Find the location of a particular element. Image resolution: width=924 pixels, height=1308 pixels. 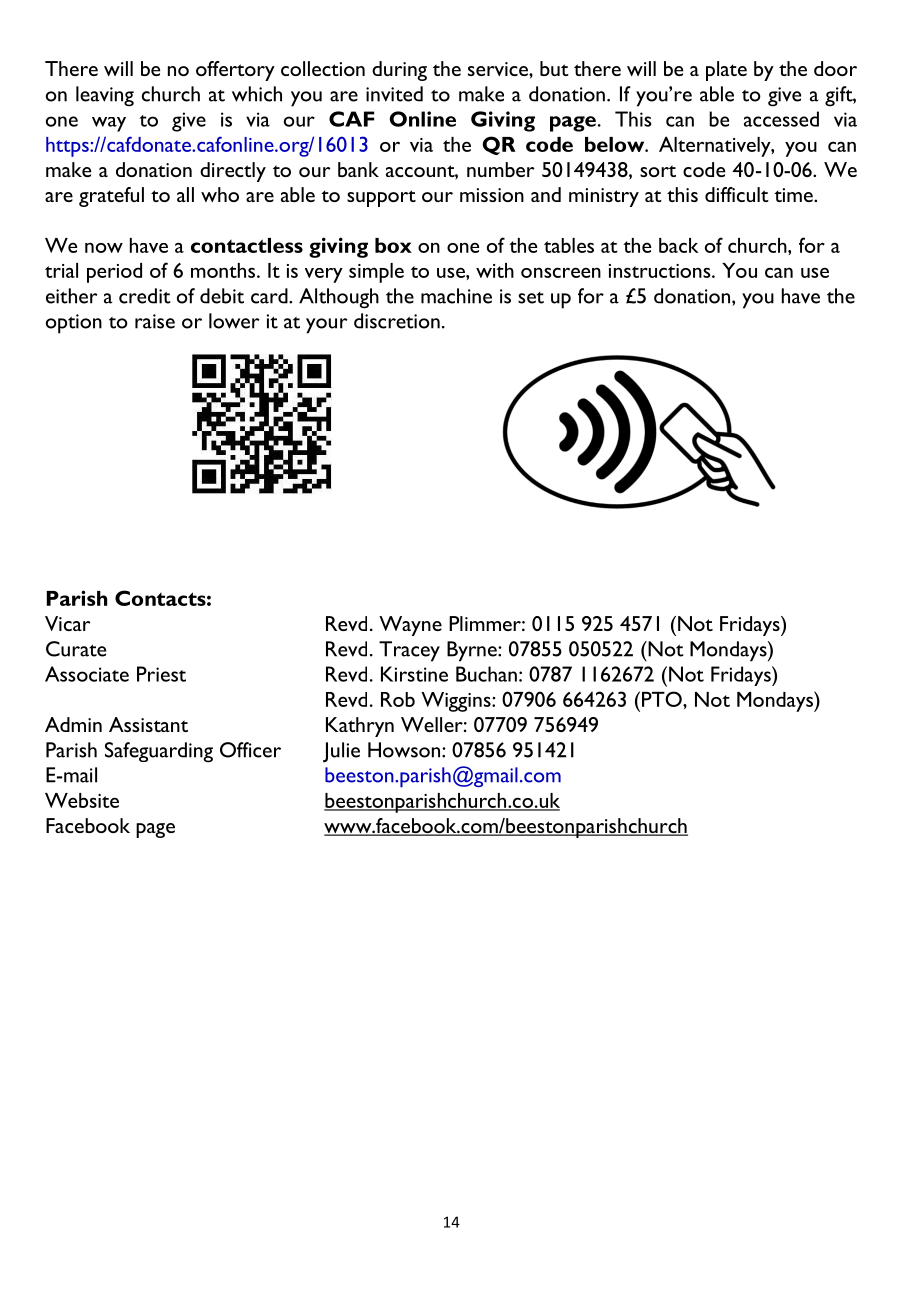

Safeguarding is located at coordinates (159, 752).
